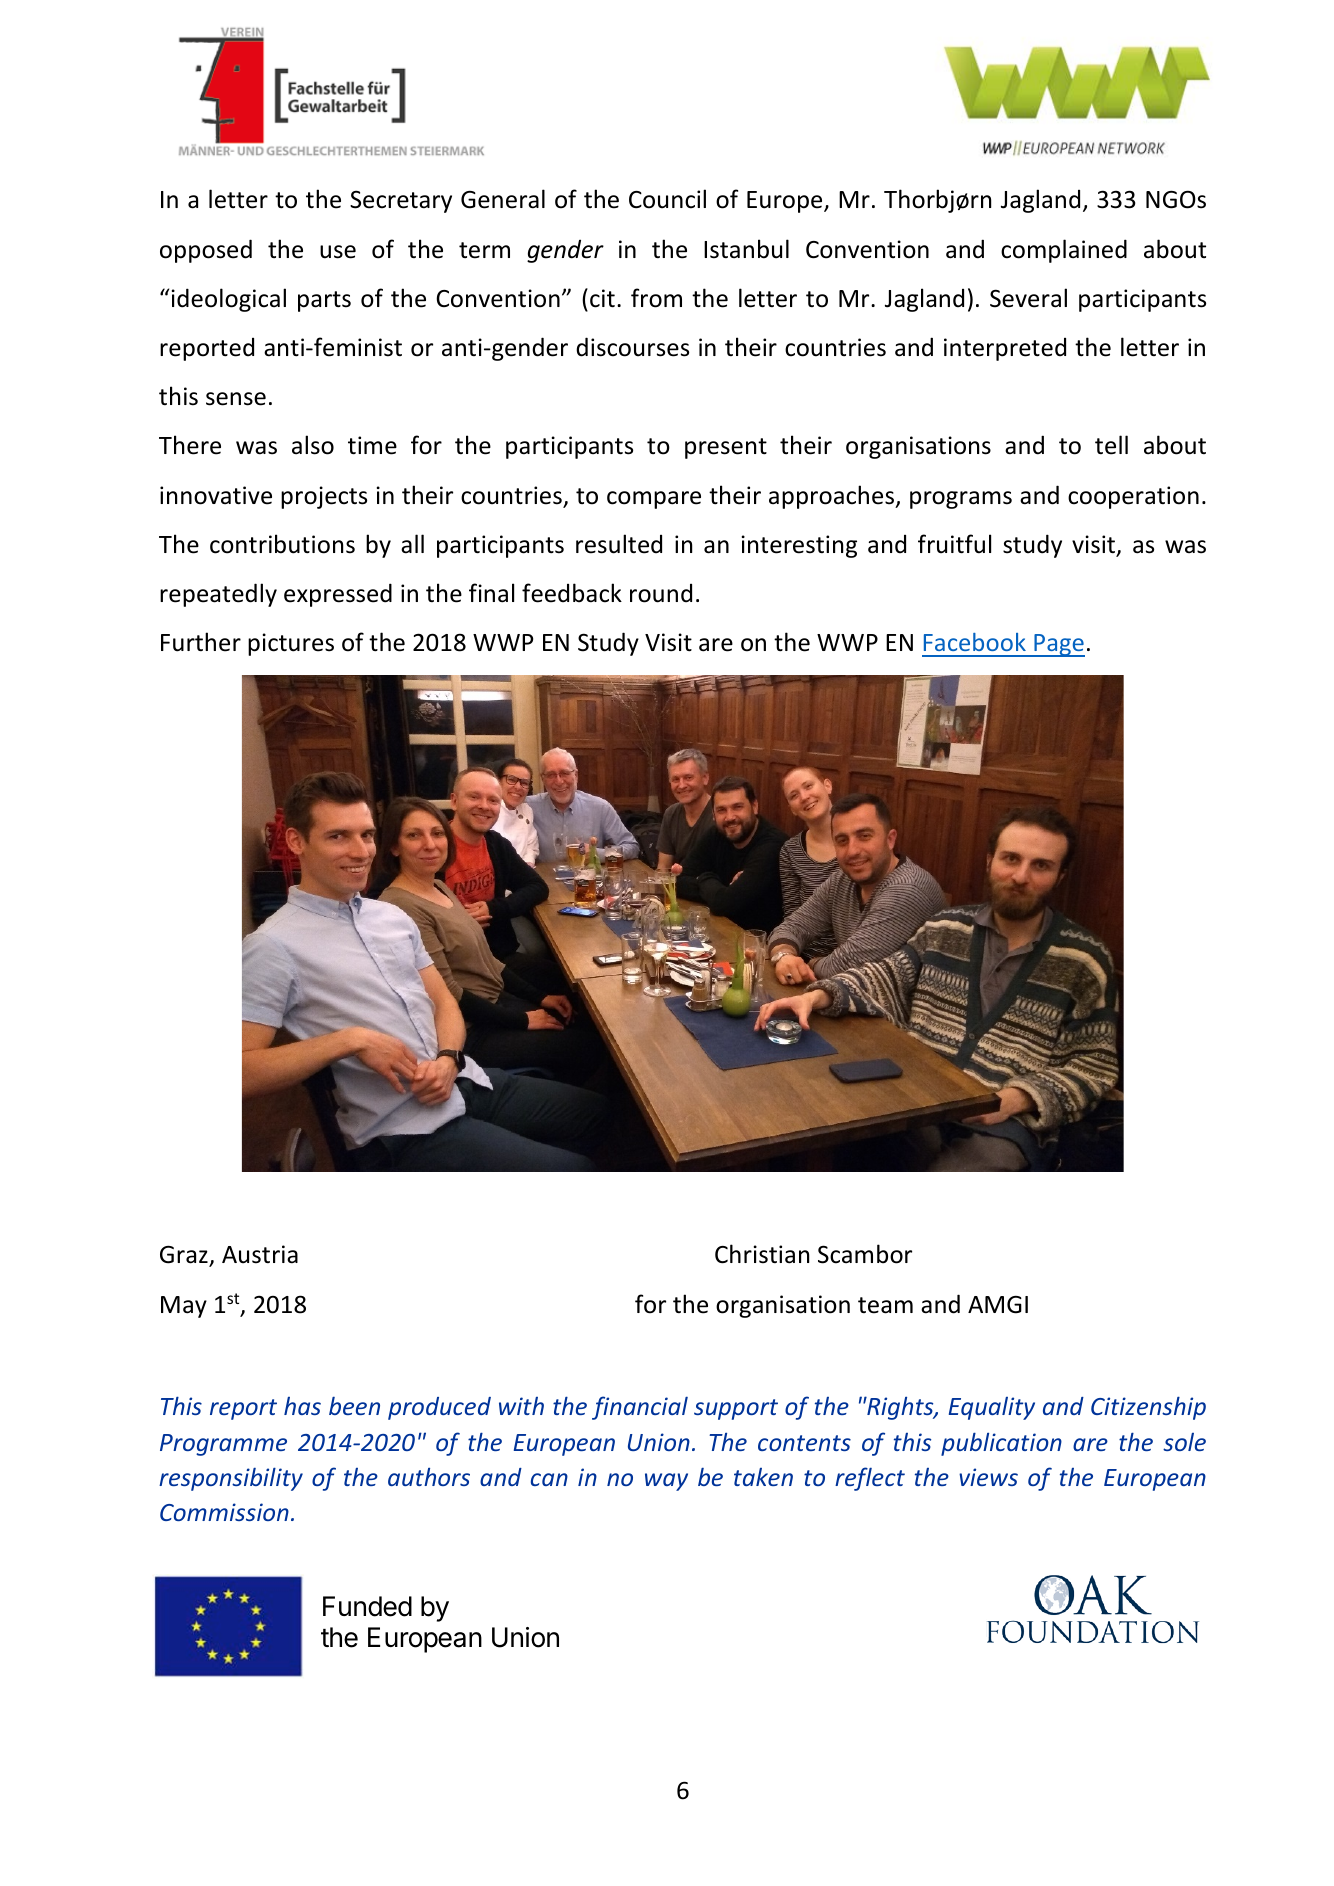  I want to click on Austria, so click(260, 1254).
